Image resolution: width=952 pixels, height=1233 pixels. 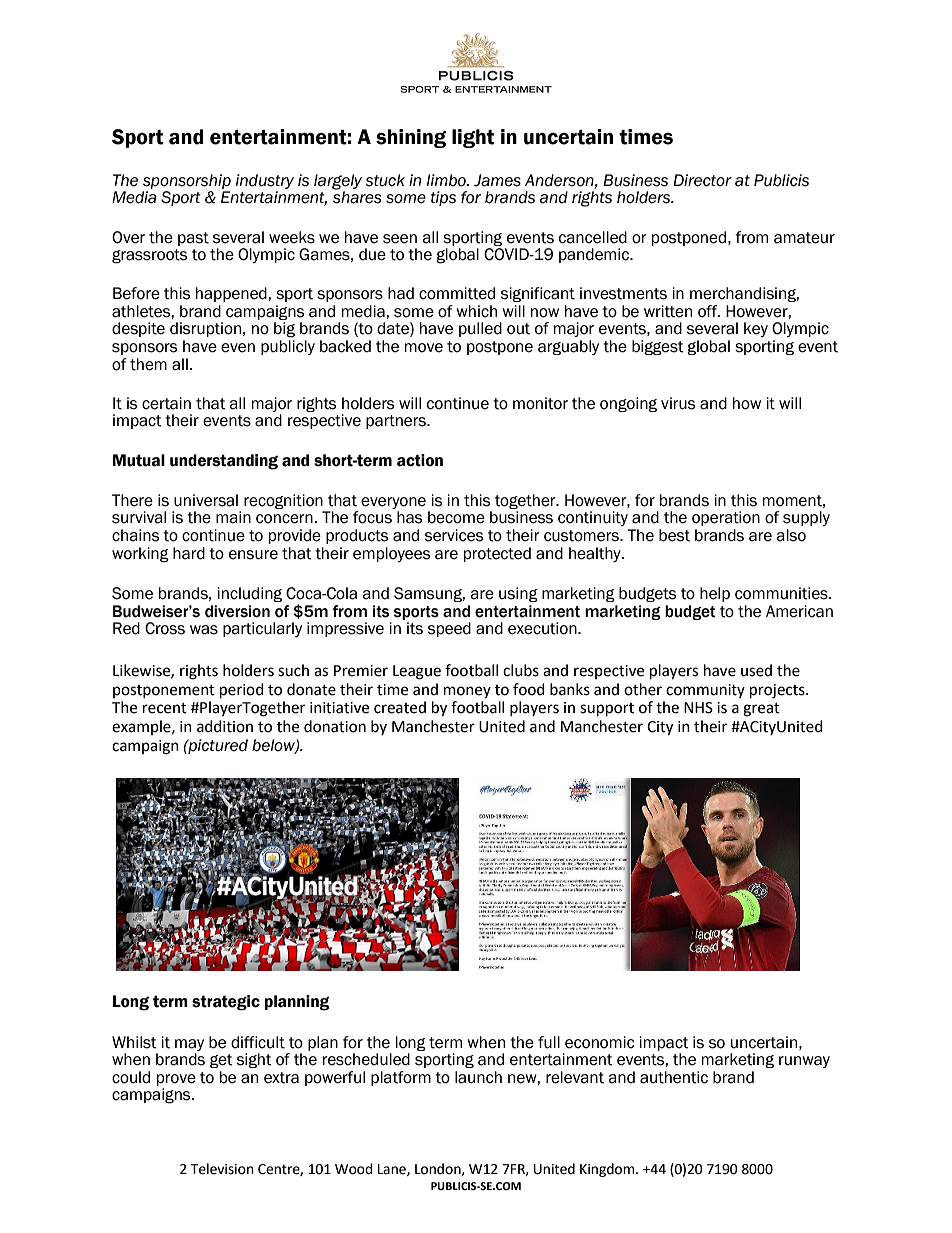 What do you see at coordinates (447, 180) in the image?
I see `limbo` at bounding box center [447, 180].
